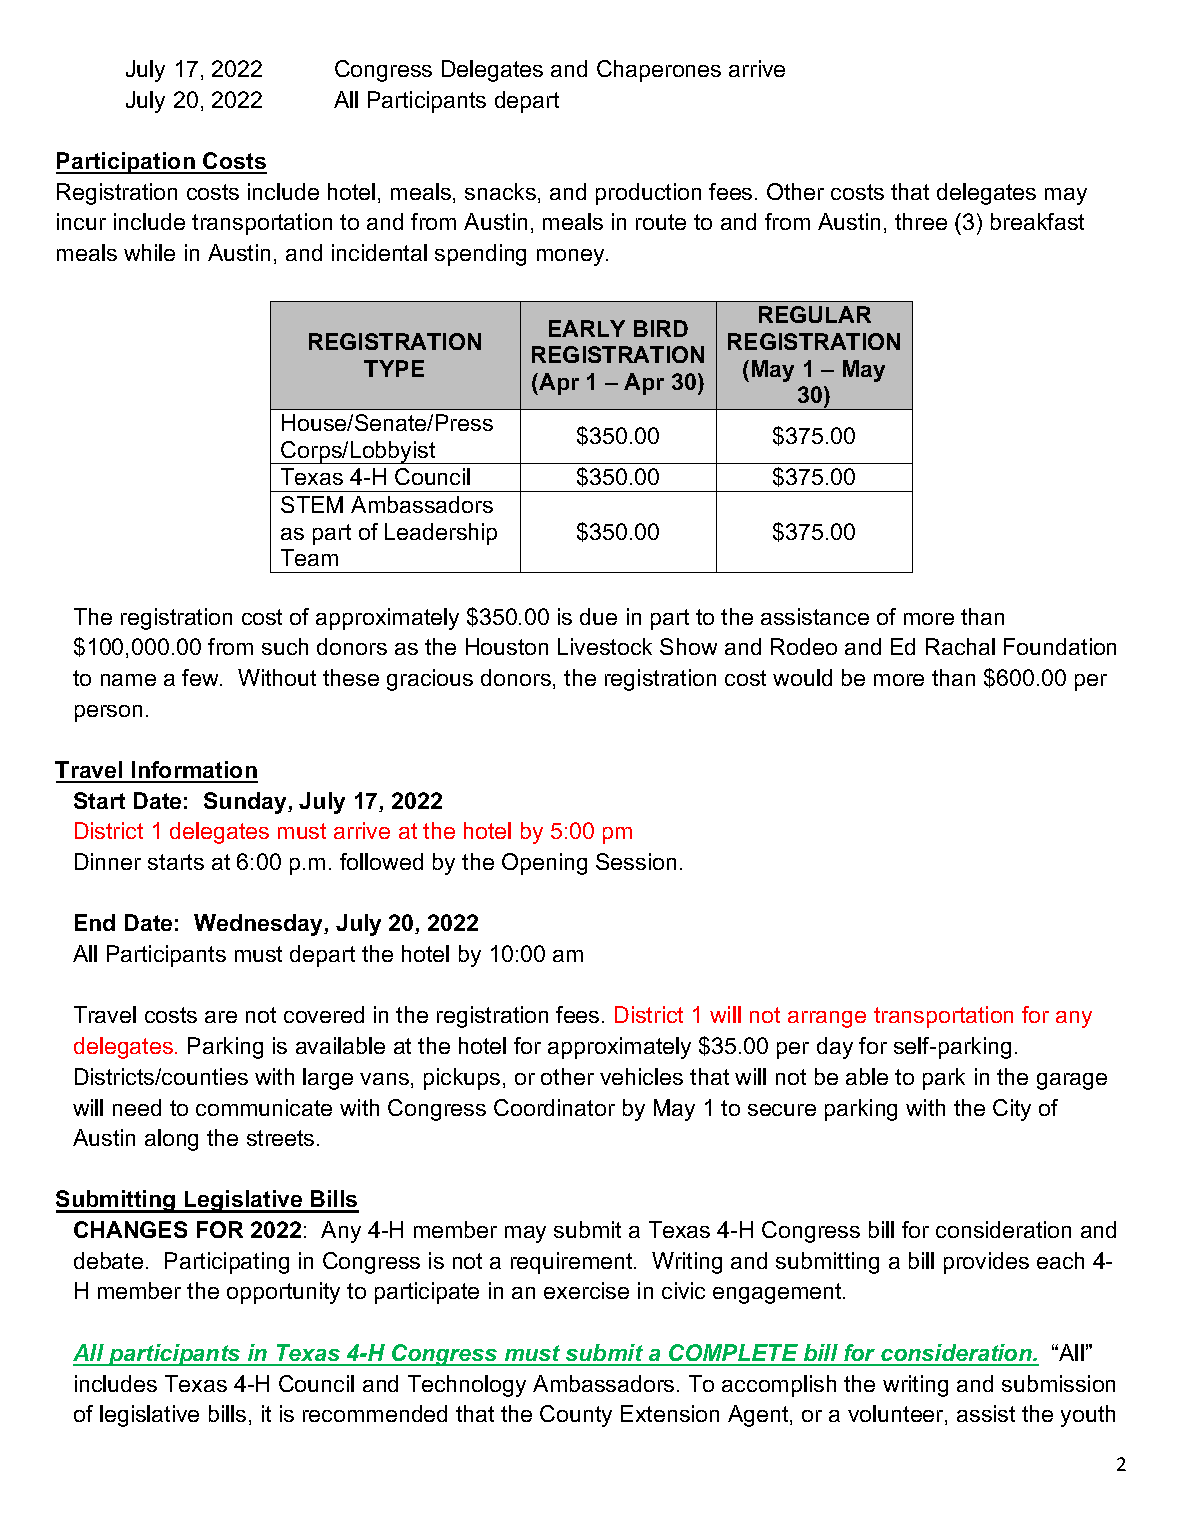 The height and width of the screenshot is (1531, 1183). Describe the element at coordinates (81, 221) in the screenshot. I see `incur` at that location.
